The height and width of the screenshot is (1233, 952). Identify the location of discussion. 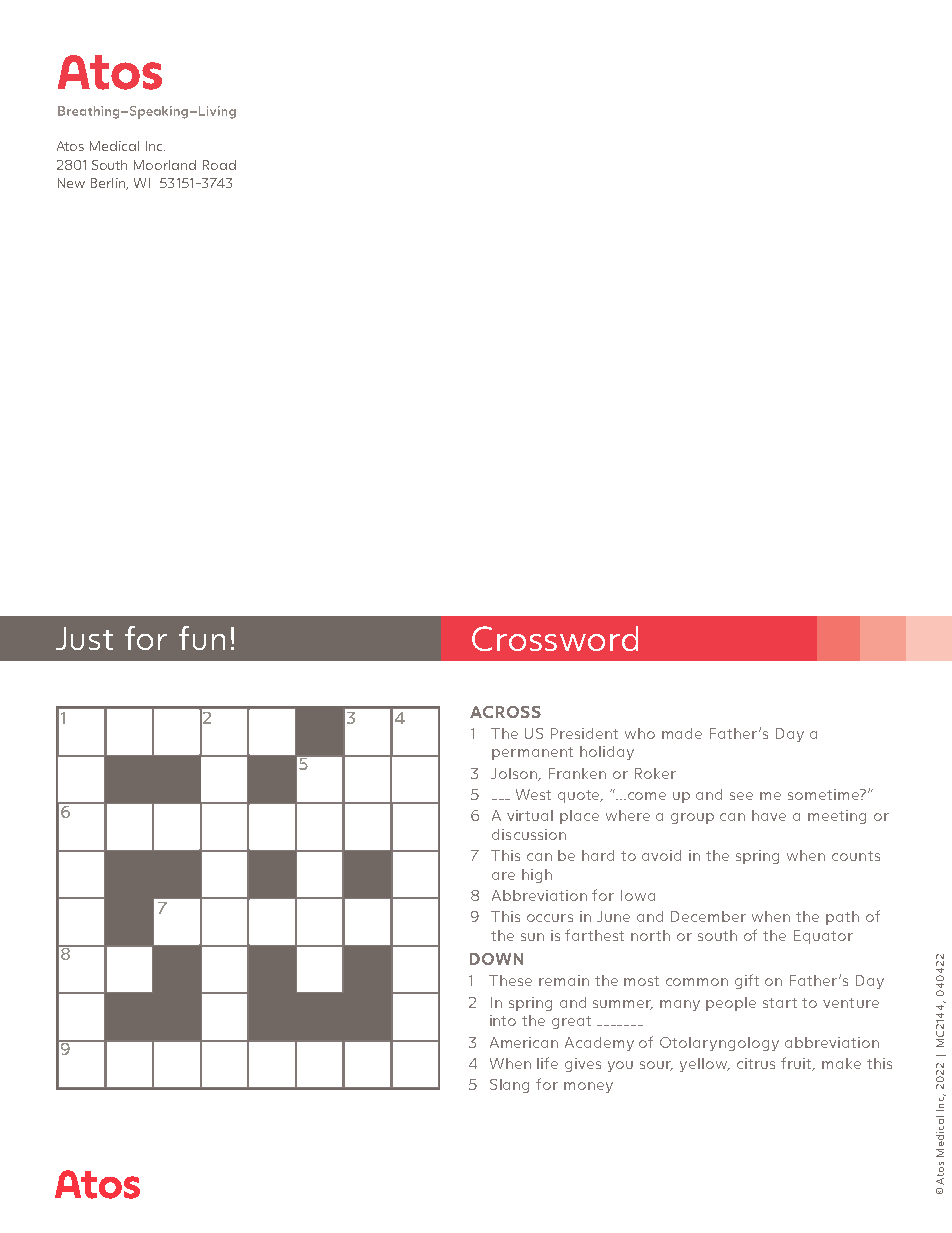
(529, 834).
